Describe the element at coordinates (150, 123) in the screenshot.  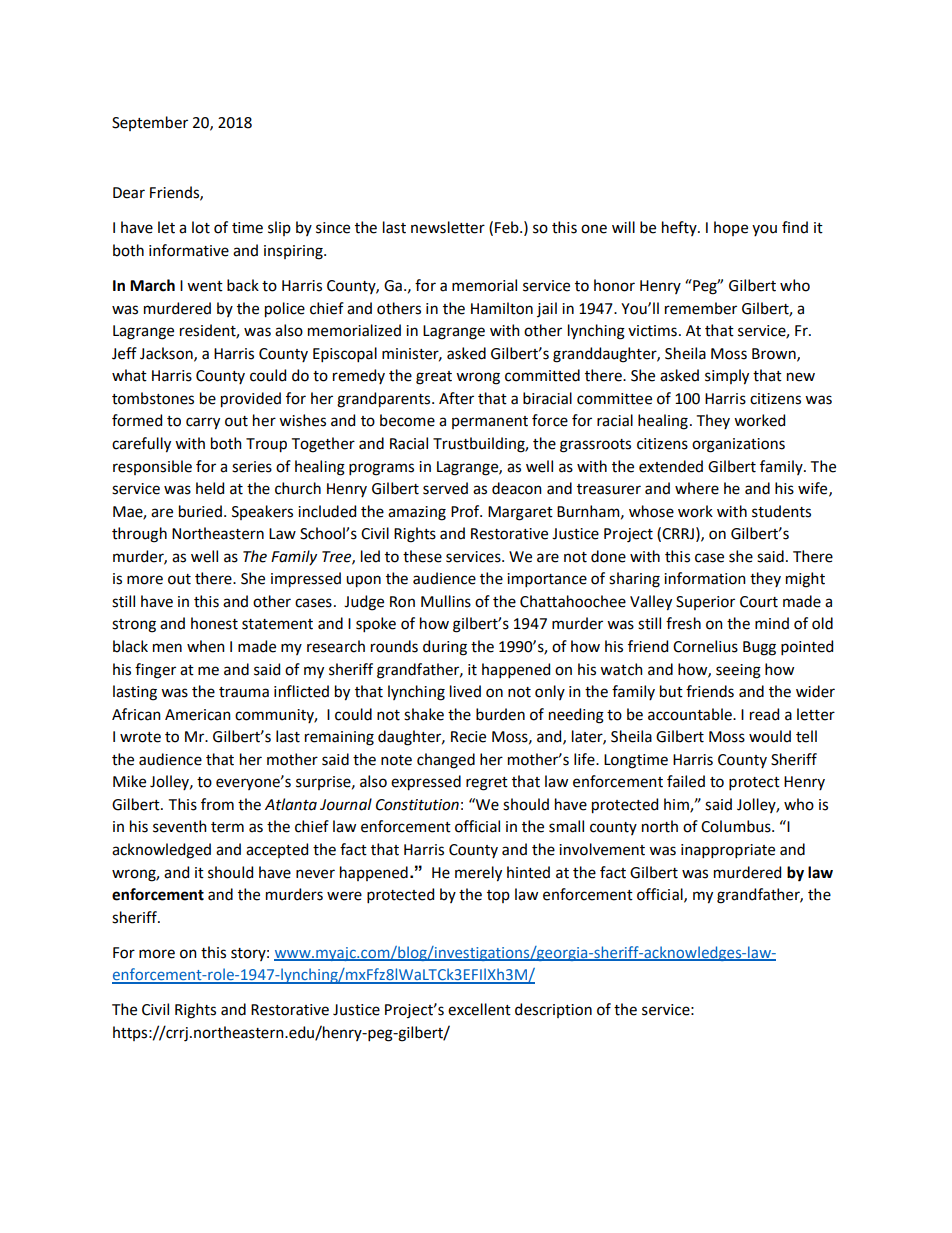
I see `September` at that location.
